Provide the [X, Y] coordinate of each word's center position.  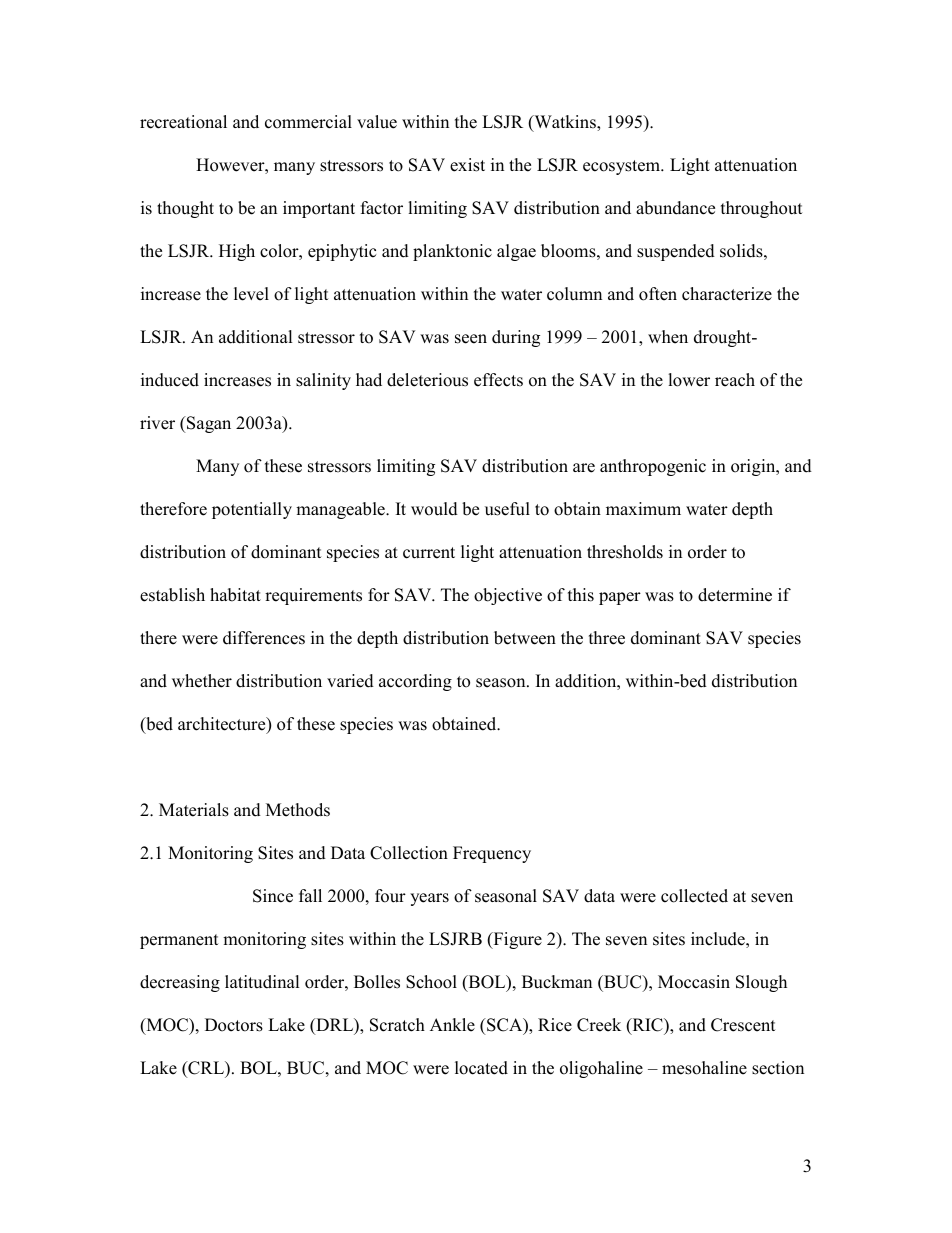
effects [498, 380]
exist [467, 165]
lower [689, 380]
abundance [675, 208]
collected [694, 896]
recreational [183, 122]
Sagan [208, 424]
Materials [194, 810]
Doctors [234, 1025]
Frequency [492, 854]
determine [735, 595]
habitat [235, 595]
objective [508, 596]
